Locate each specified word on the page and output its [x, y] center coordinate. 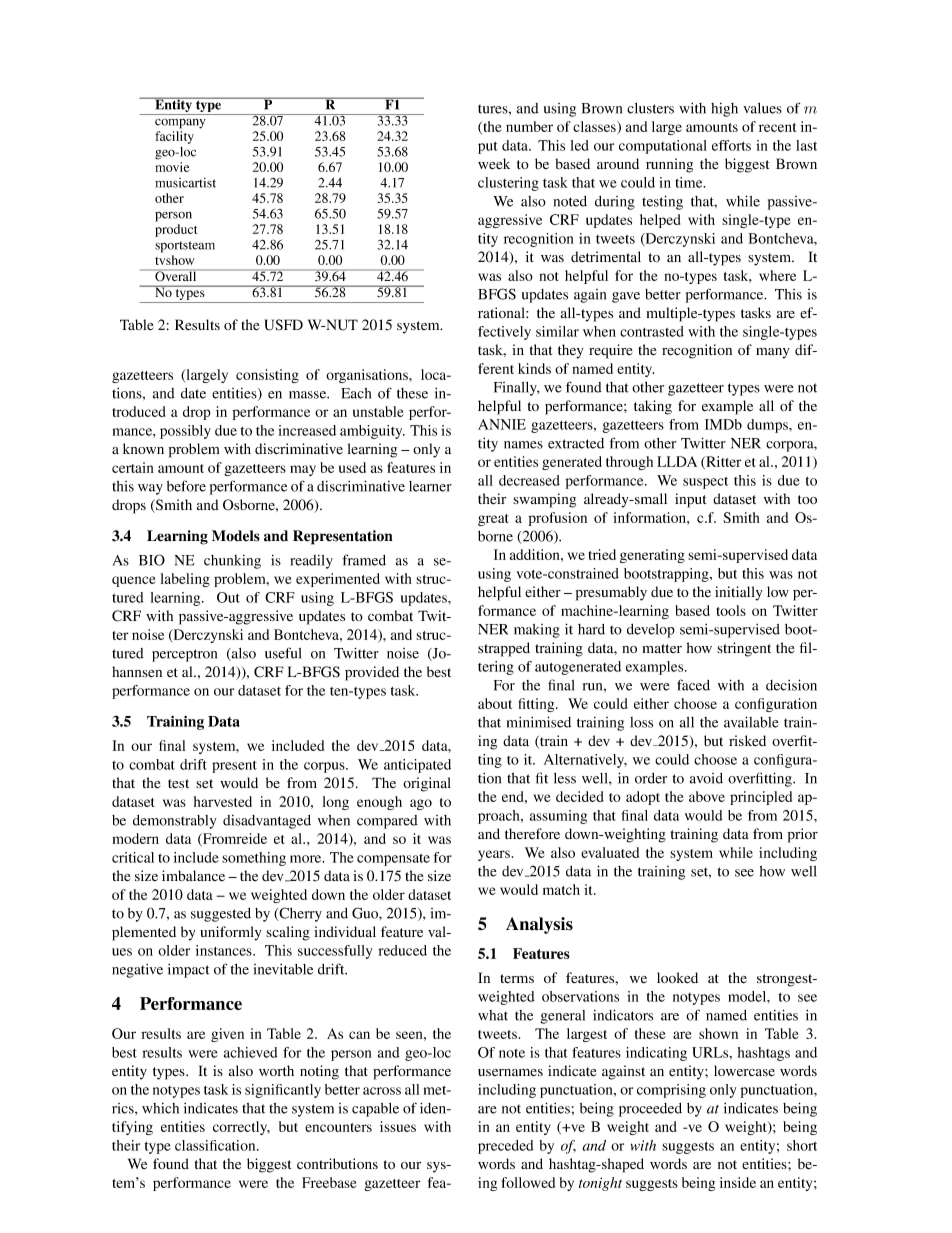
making [537, 631]
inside [738, 1182]
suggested [221, 915]
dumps [768, 426]
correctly [241, 1128]
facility [174, 137]
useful [283, 653]
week [494, 163]
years [495, 855]
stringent [744, 649]
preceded [506, 1147]
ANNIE [502, 424]
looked [677, 977]
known [143, 448]
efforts [731, 145]
